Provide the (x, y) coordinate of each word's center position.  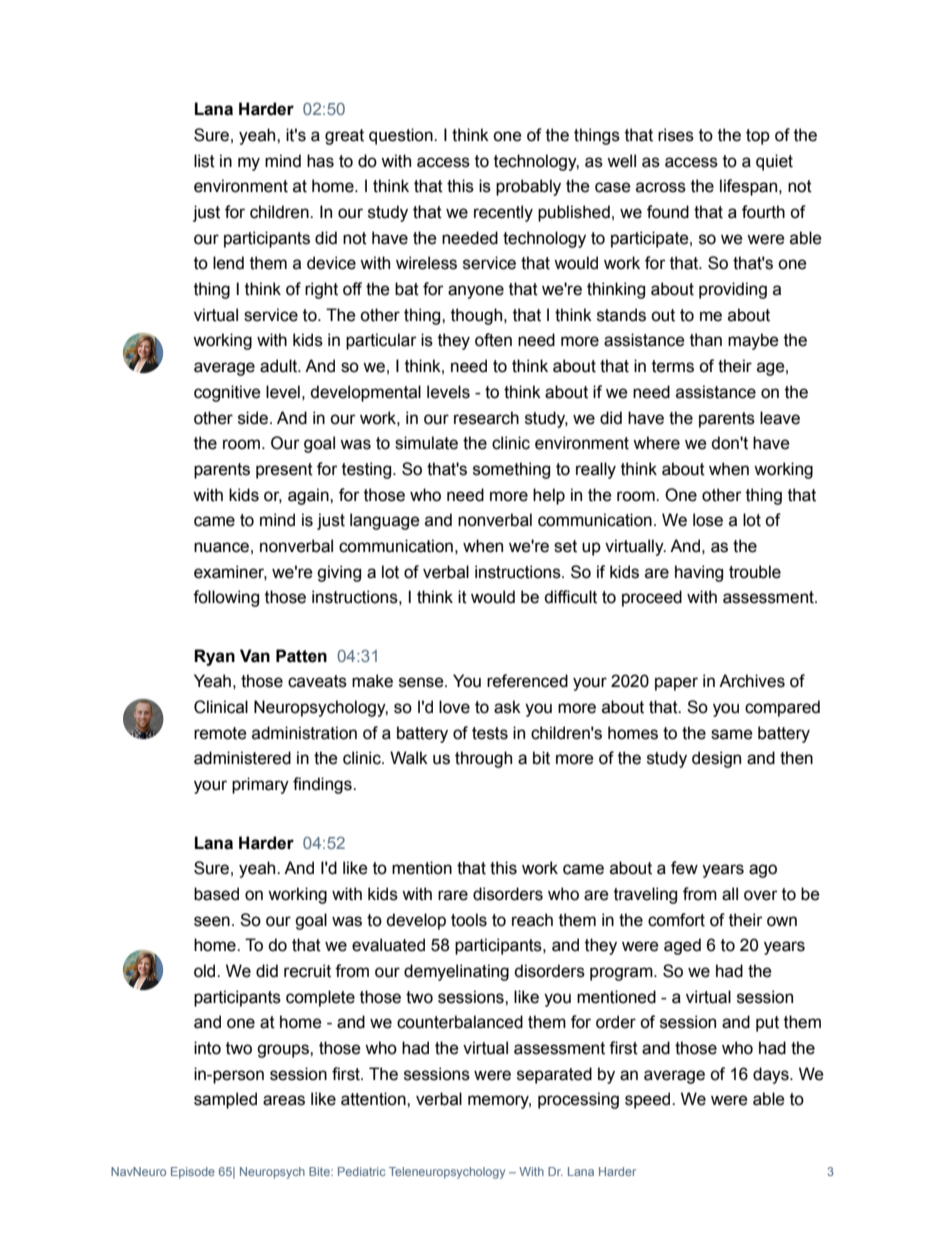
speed (649, 1100)
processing (578, 1100)
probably (528, 187)
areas (284, 1100)
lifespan (748, 187)
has (320, 161)
